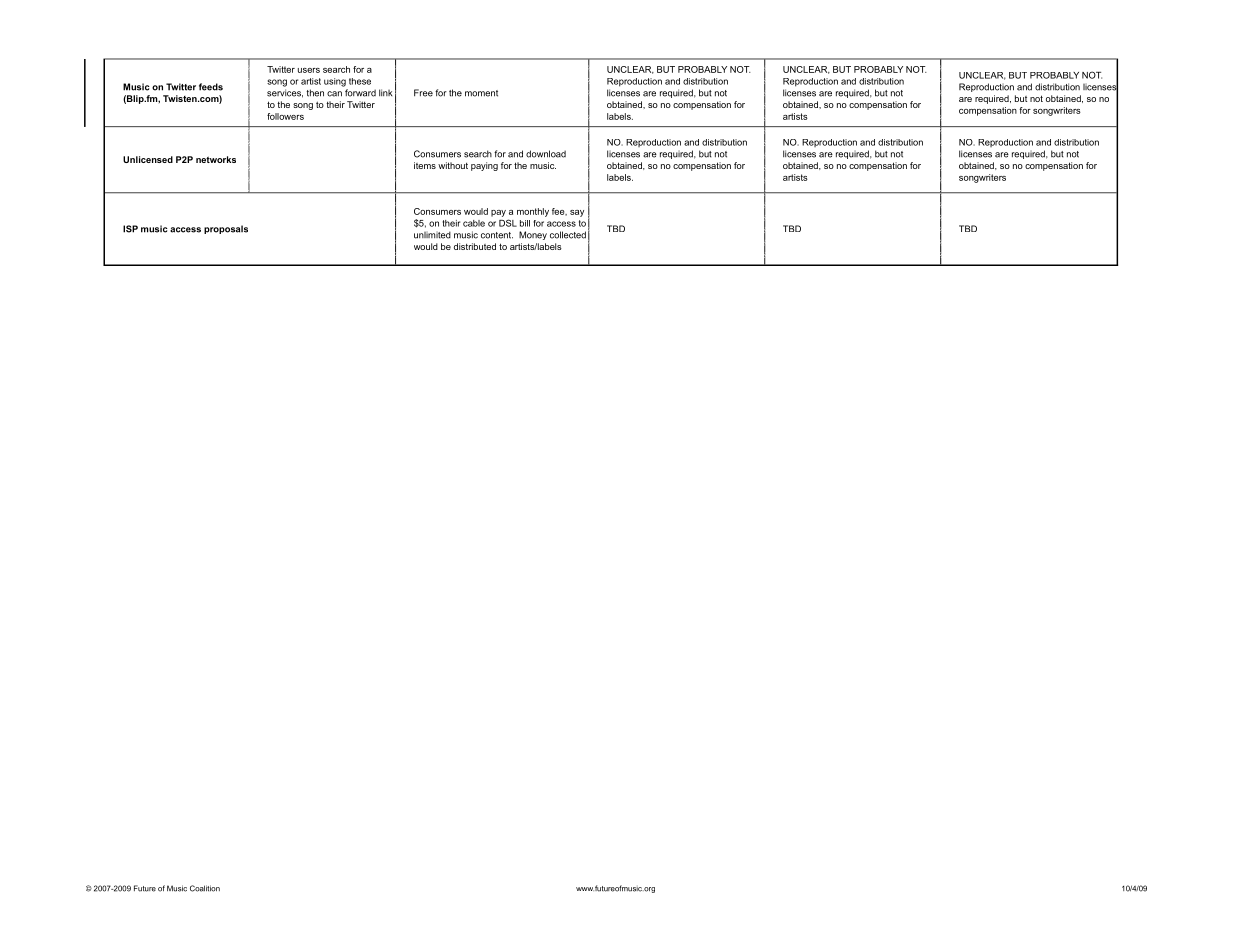 This screenshot has width=1233, height=952. What do you see at coordinates (533, 235) in the screenshot?
I see `Money` at bounding box center [533, 235].
